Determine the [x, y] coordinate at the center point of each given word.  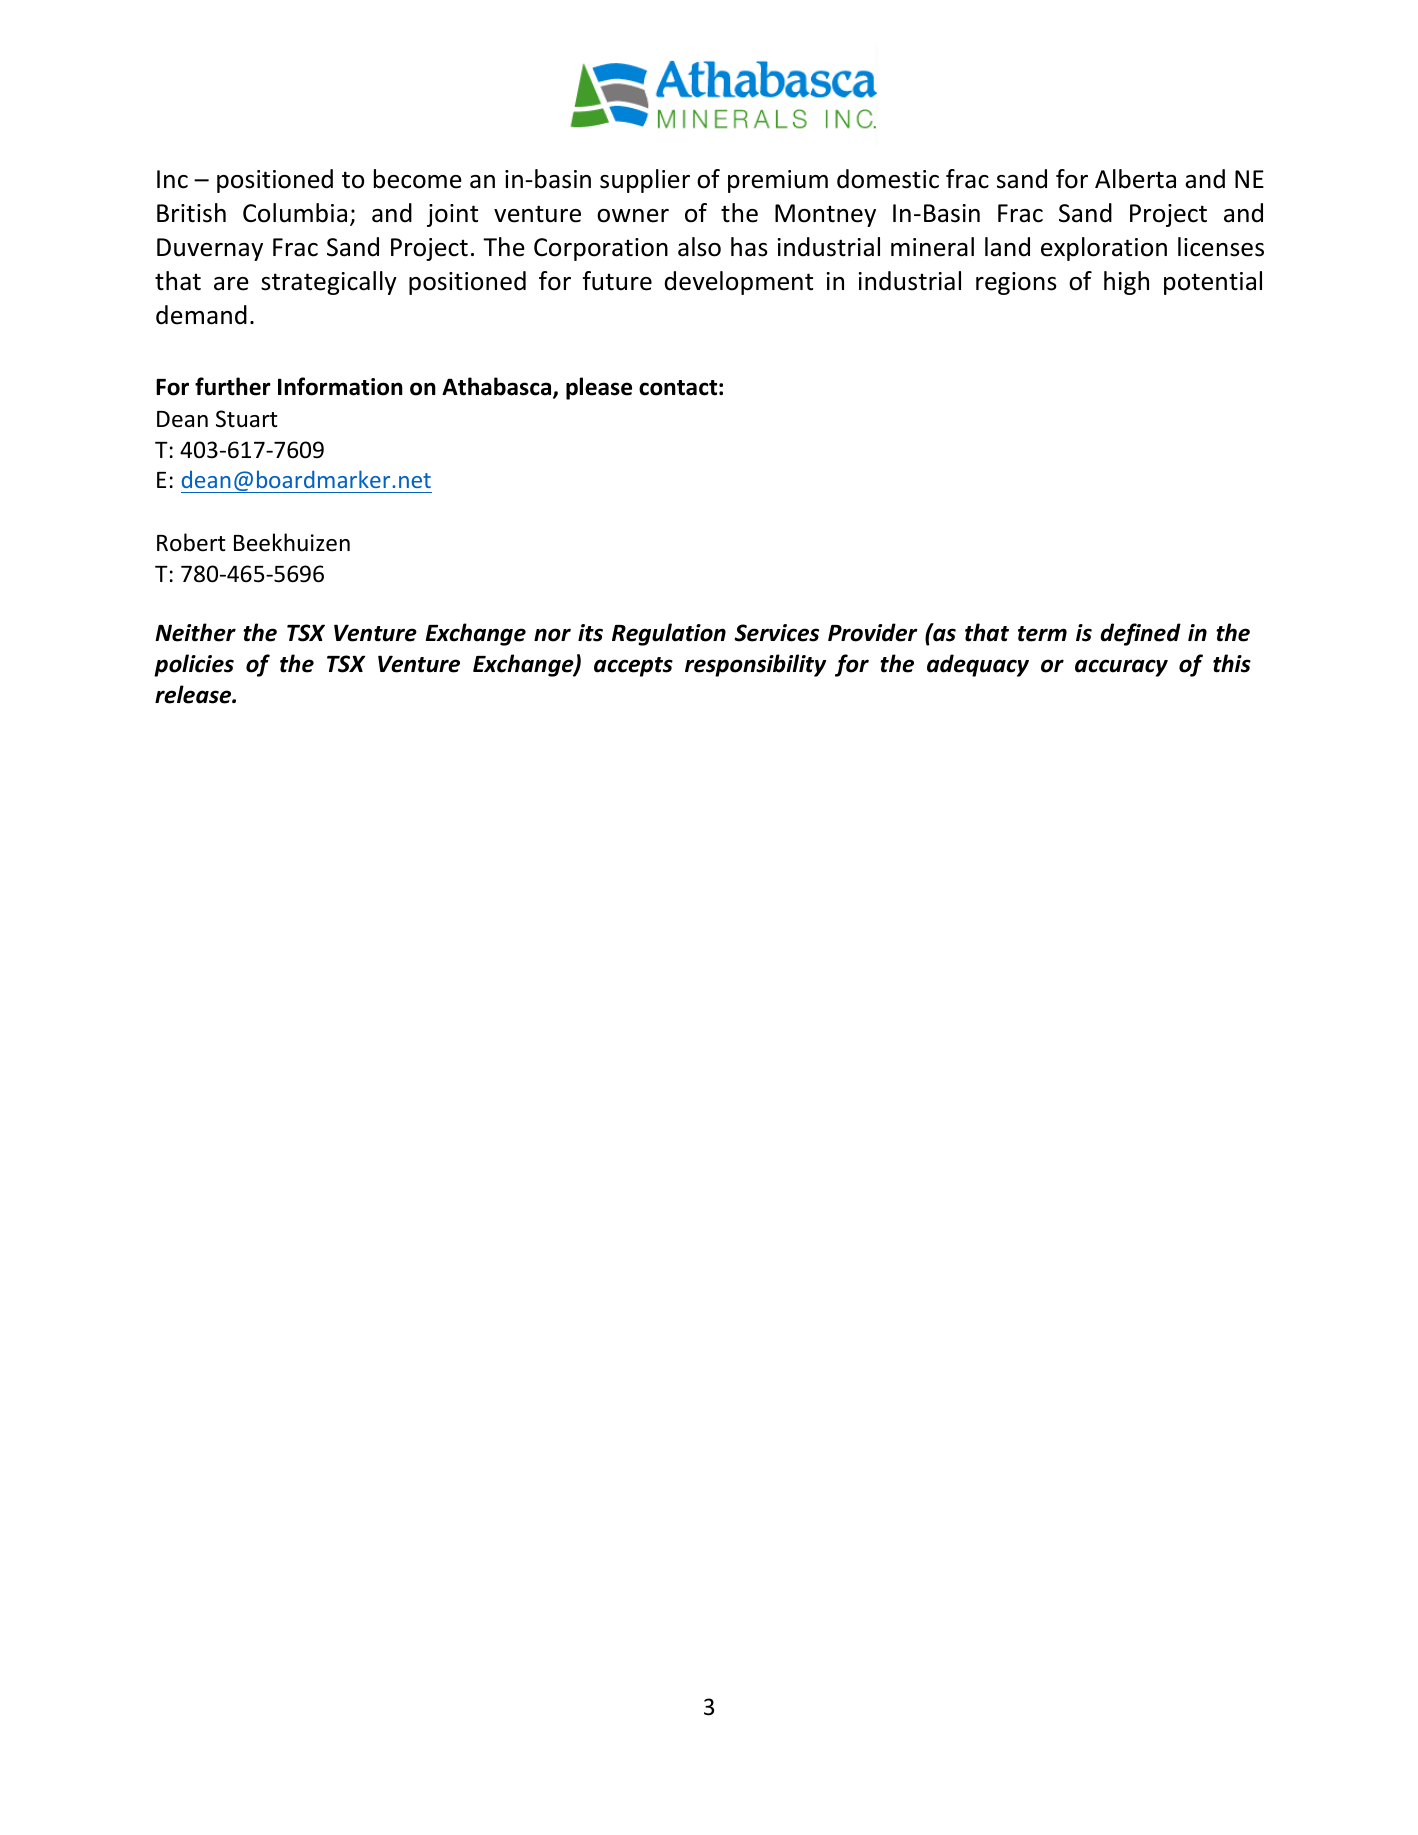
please [599, 388]
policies [194, 665]
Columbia [295, 213]
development [739, 283]
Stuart [246, 419]
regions [1016, 283]
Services [776, 633]
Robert [191, 542]
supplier [645, 181]
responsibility [755, 665]
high [1126, 283]
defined [1140, 634]
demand [201, 315]
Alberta [1135, 179]
